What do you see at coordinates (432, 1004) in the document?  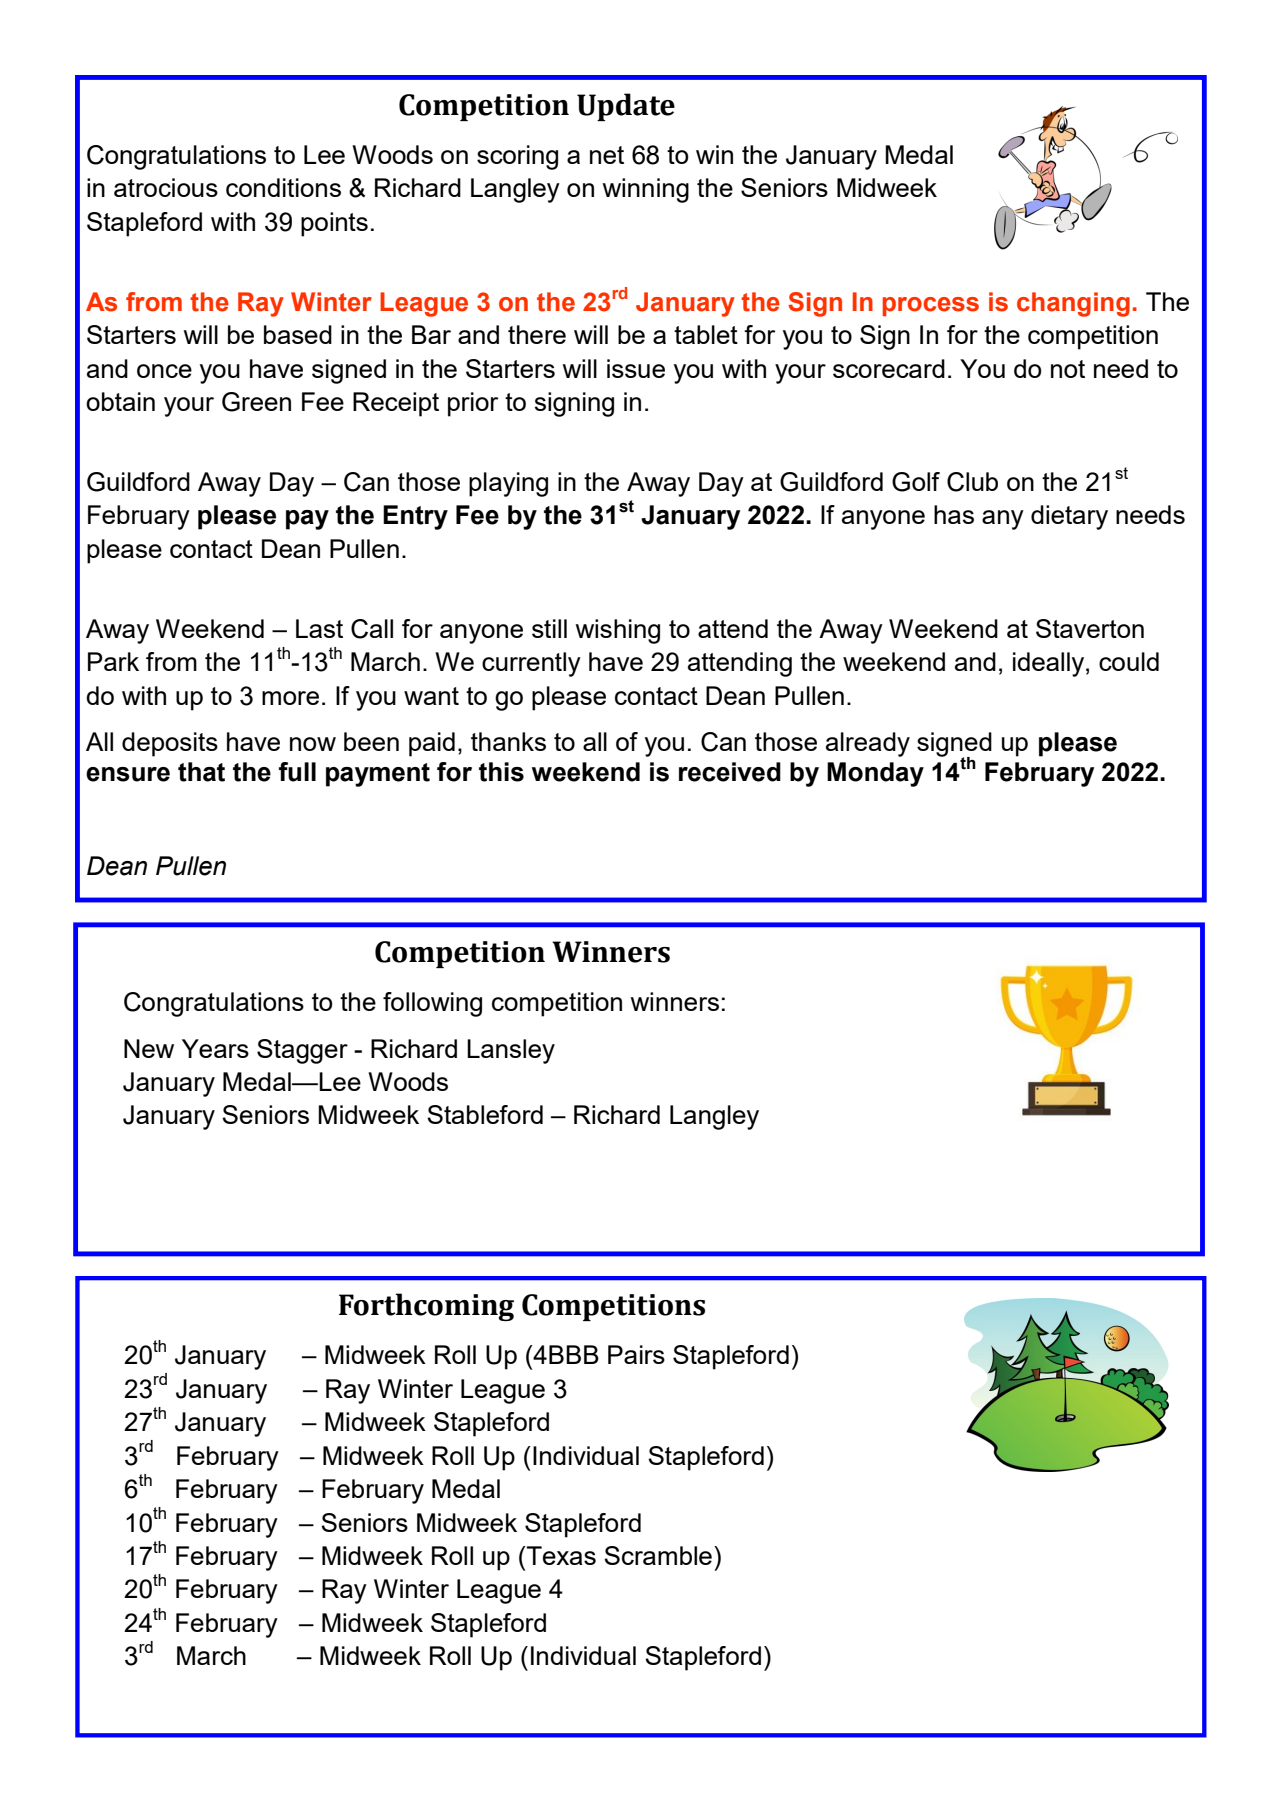 I see `following` at bounding box center [432, 1004].
